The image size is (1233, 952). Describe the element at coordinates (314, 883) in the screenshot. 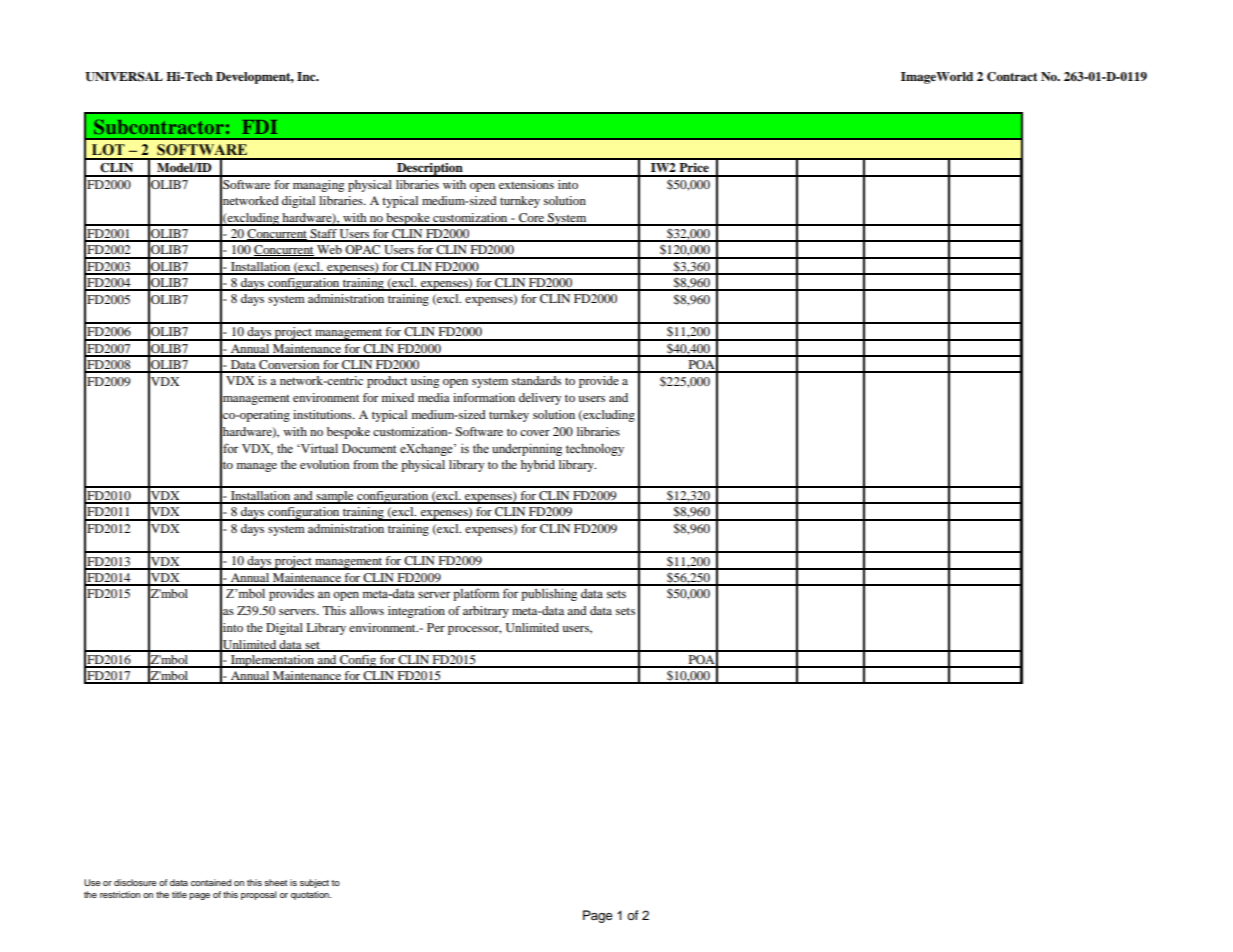

I see `subject` at that location.
